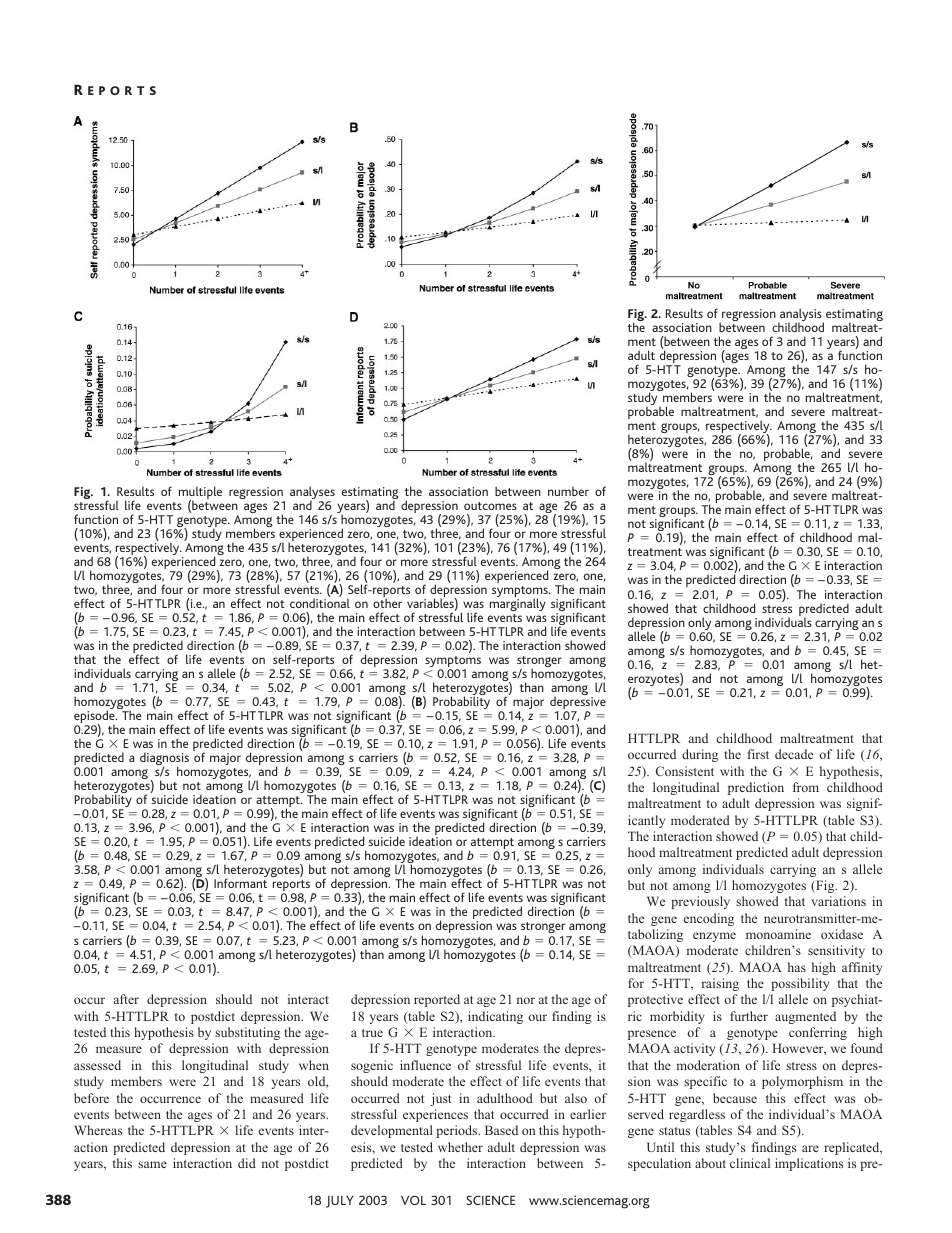 This document has height=1233, width=952. I want to click on number, so click(568, 491).
